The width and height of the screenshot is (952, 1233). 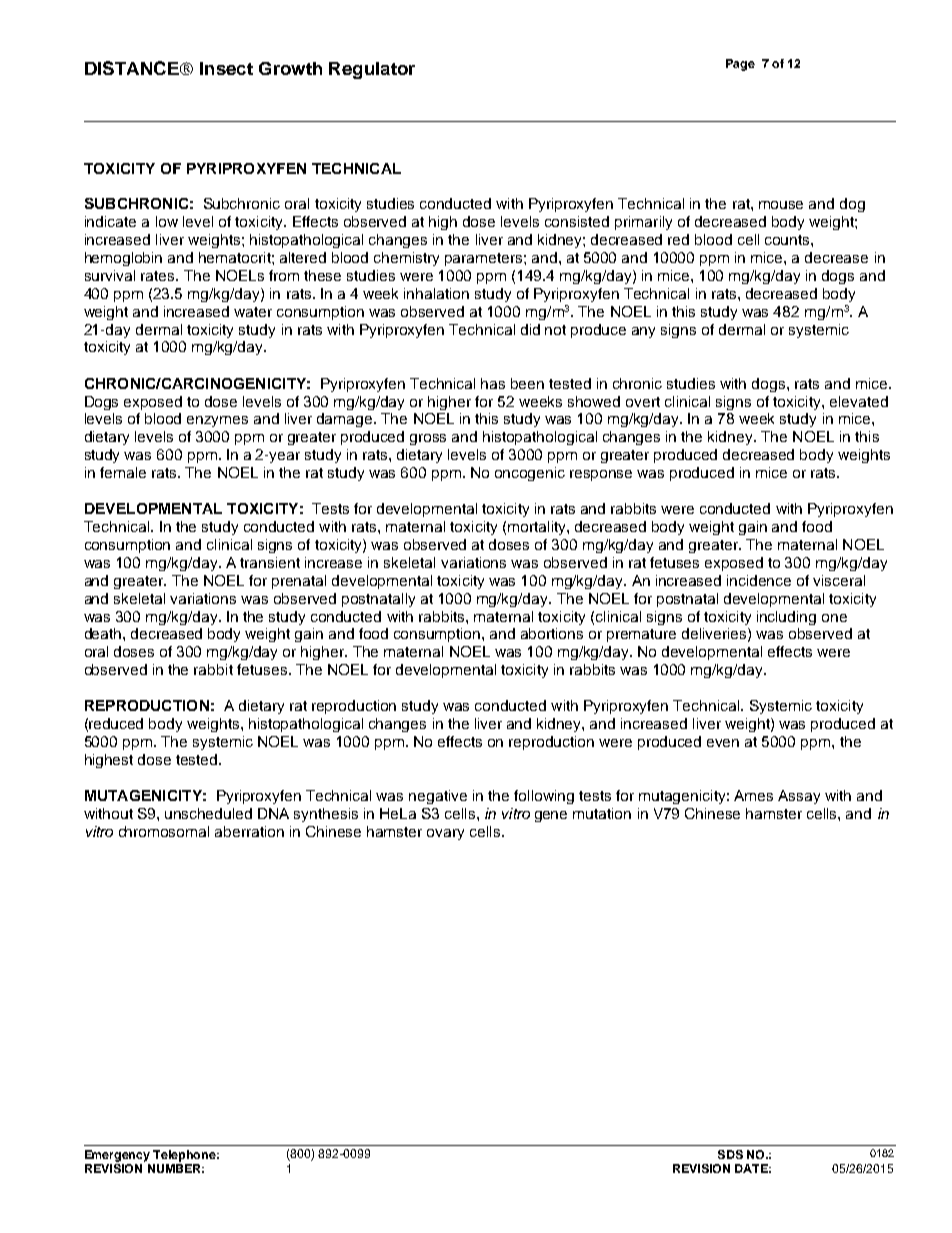 I want to click on Growth, so click(x=290, y=68).
